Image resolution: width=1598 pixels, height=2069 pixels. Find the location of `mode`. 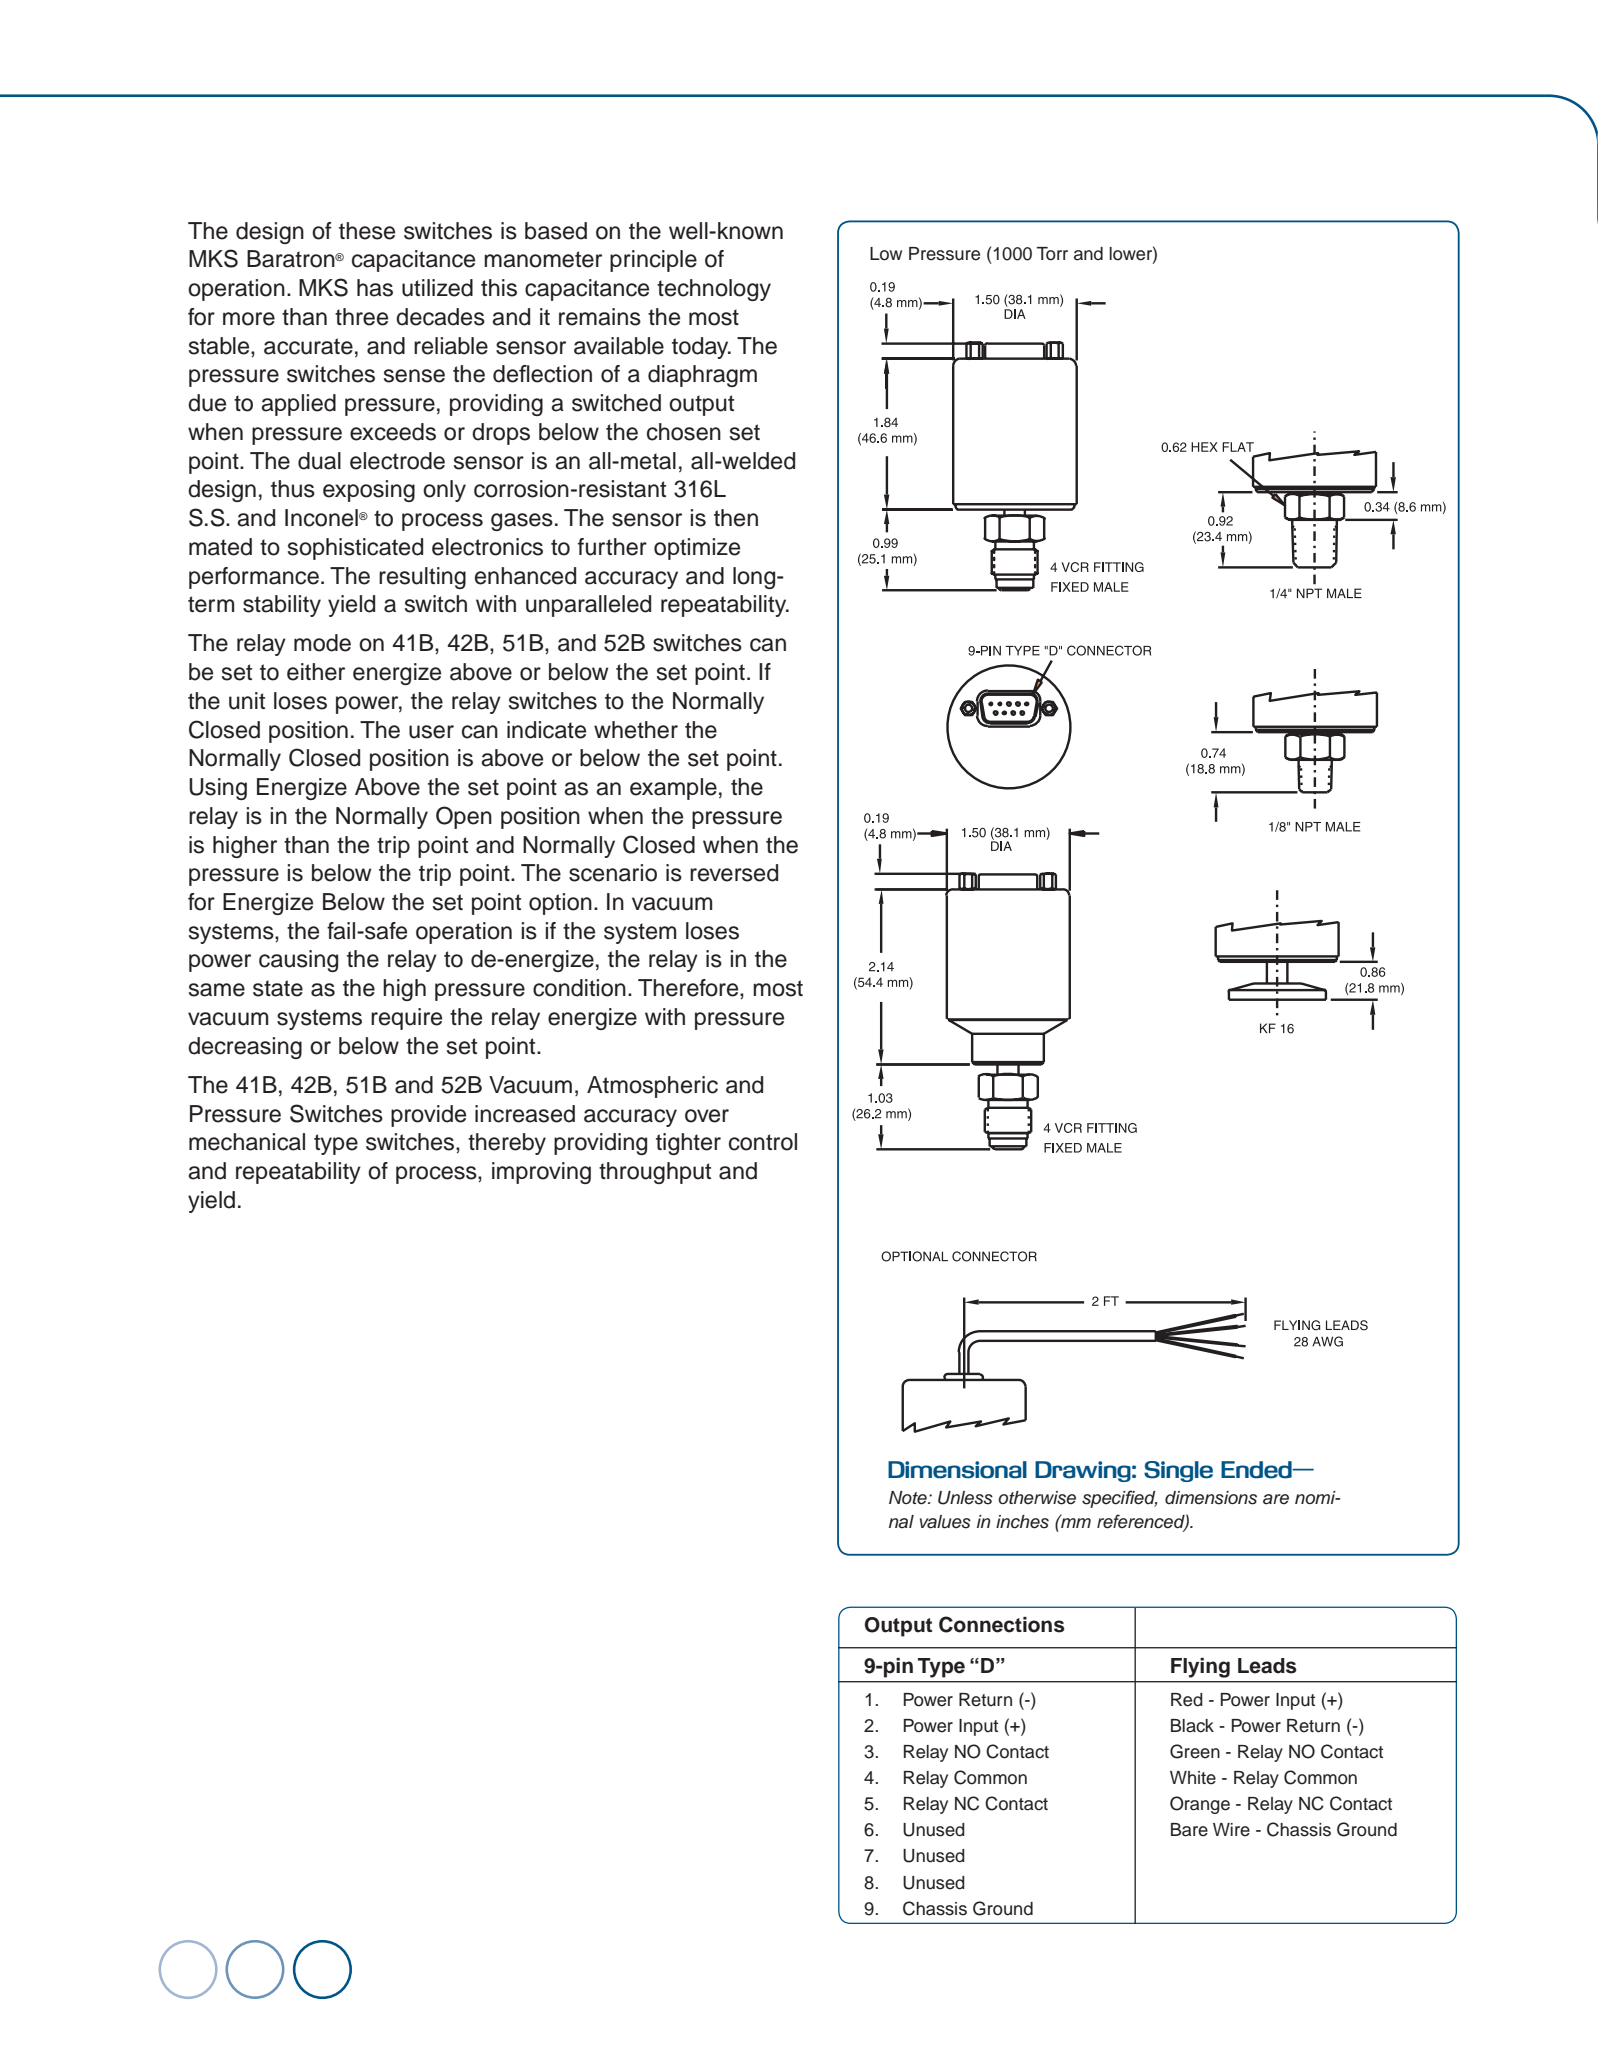

mode is located at coordinates (322, 643).
